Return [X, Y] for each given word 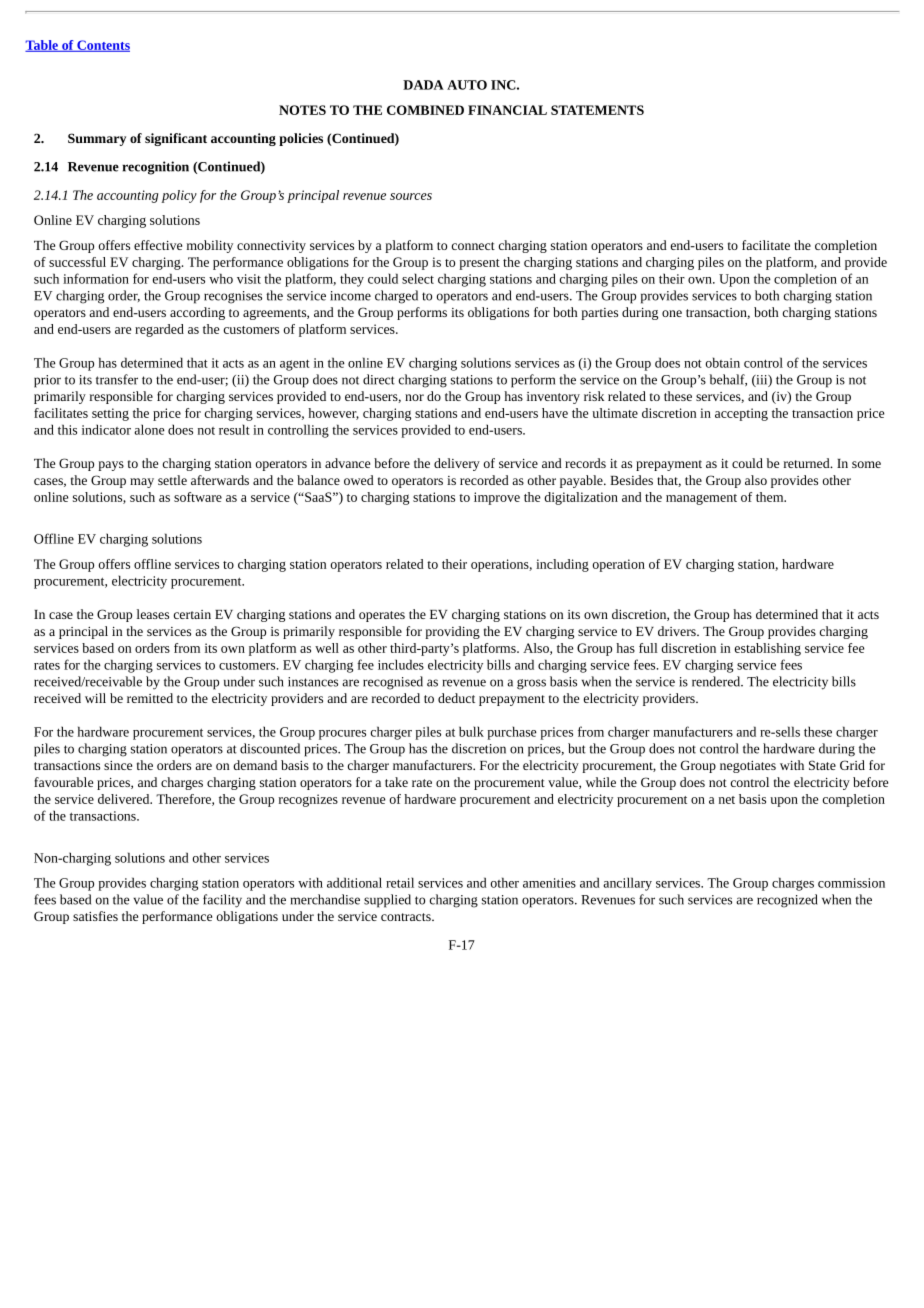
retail [400, 882]
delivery [457, 464]
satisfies [95, 916]
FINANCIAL [507, 110]
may [142, 483]
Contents [102, 46]
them [771, 497]
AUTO [467, 85]
